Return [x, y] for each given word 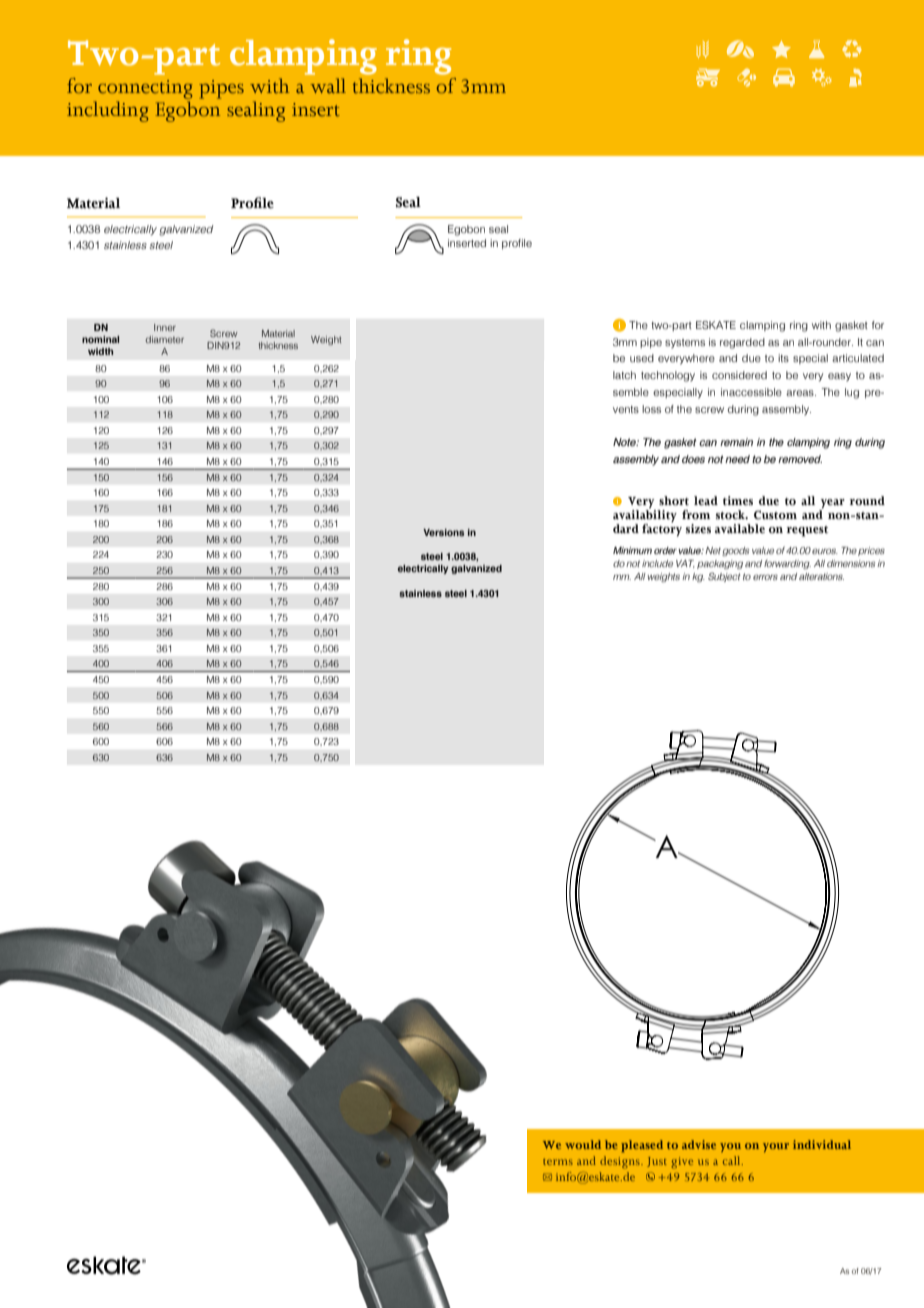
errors [765, 577]
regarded [742, 343]
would [583, 1144]
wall [328, 85]
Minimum [632, 550]
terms [558, 1162]
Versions [443, 532]
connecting [145, 89]
